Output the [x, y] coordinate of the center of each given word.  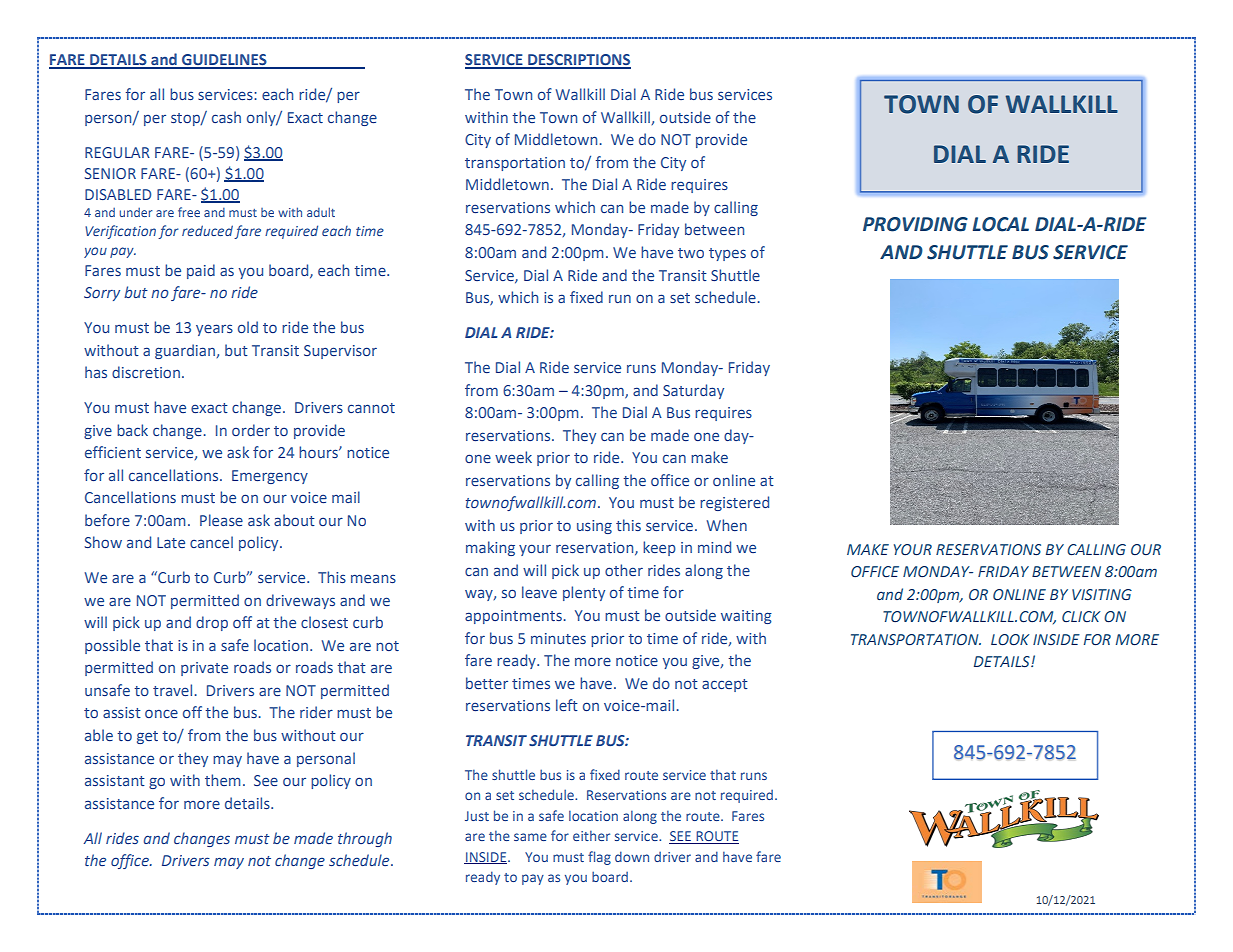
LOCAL [1001, 224]
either [591, 835]
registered [734, 503]
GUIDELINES [224, 61]
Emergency [270, 477]
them [222, 780]
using [594, 527]
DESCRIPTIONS [578, 61]
